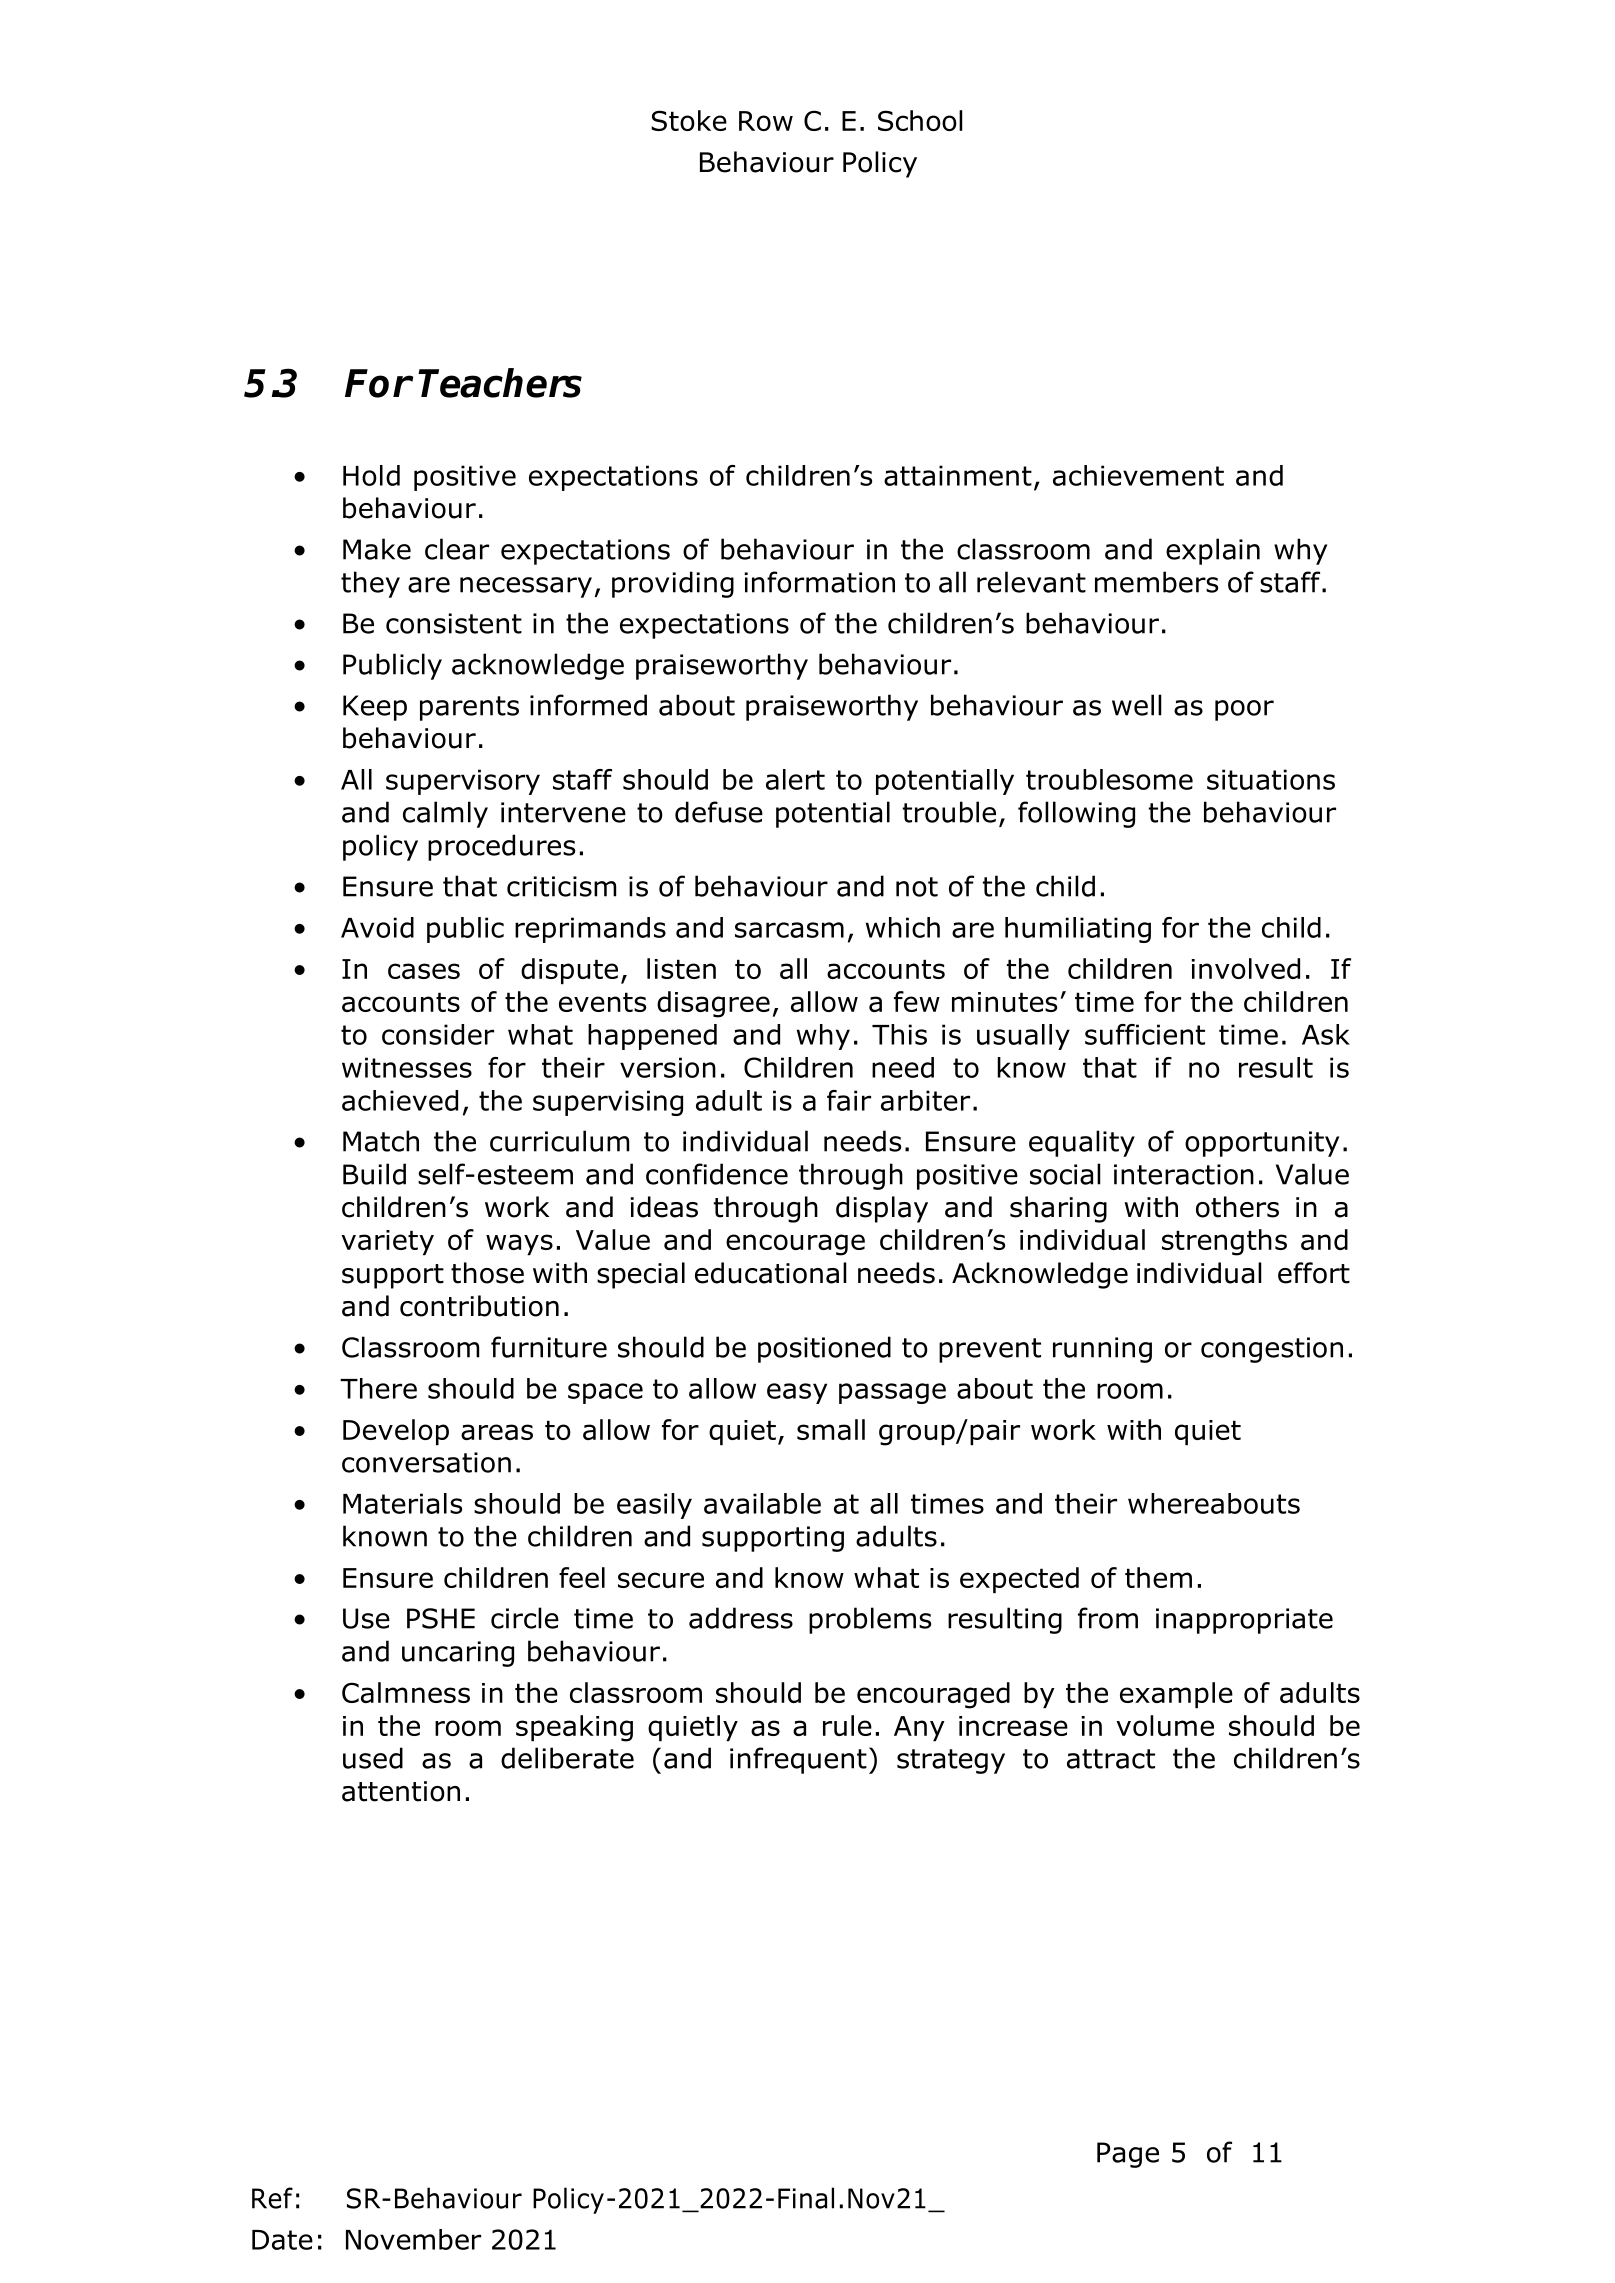 Image resolution: width=1615 pixels, height=2283 pixels. Describe the element at coordinates (402, 1503) in the page. I see `Materials` at that location.
